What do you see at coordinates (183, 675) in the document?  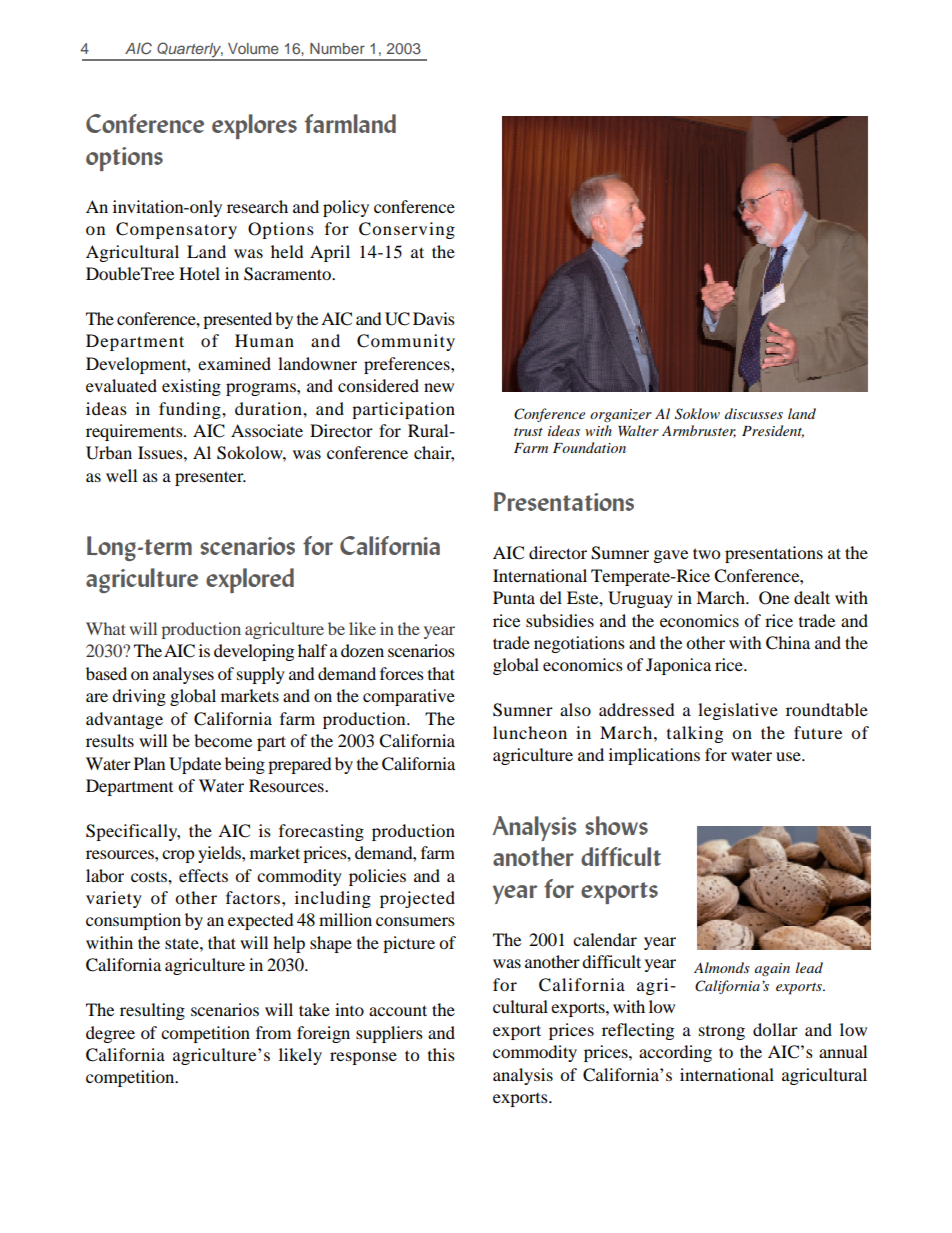 I see `analyses` at bounding box center [183, 675].
